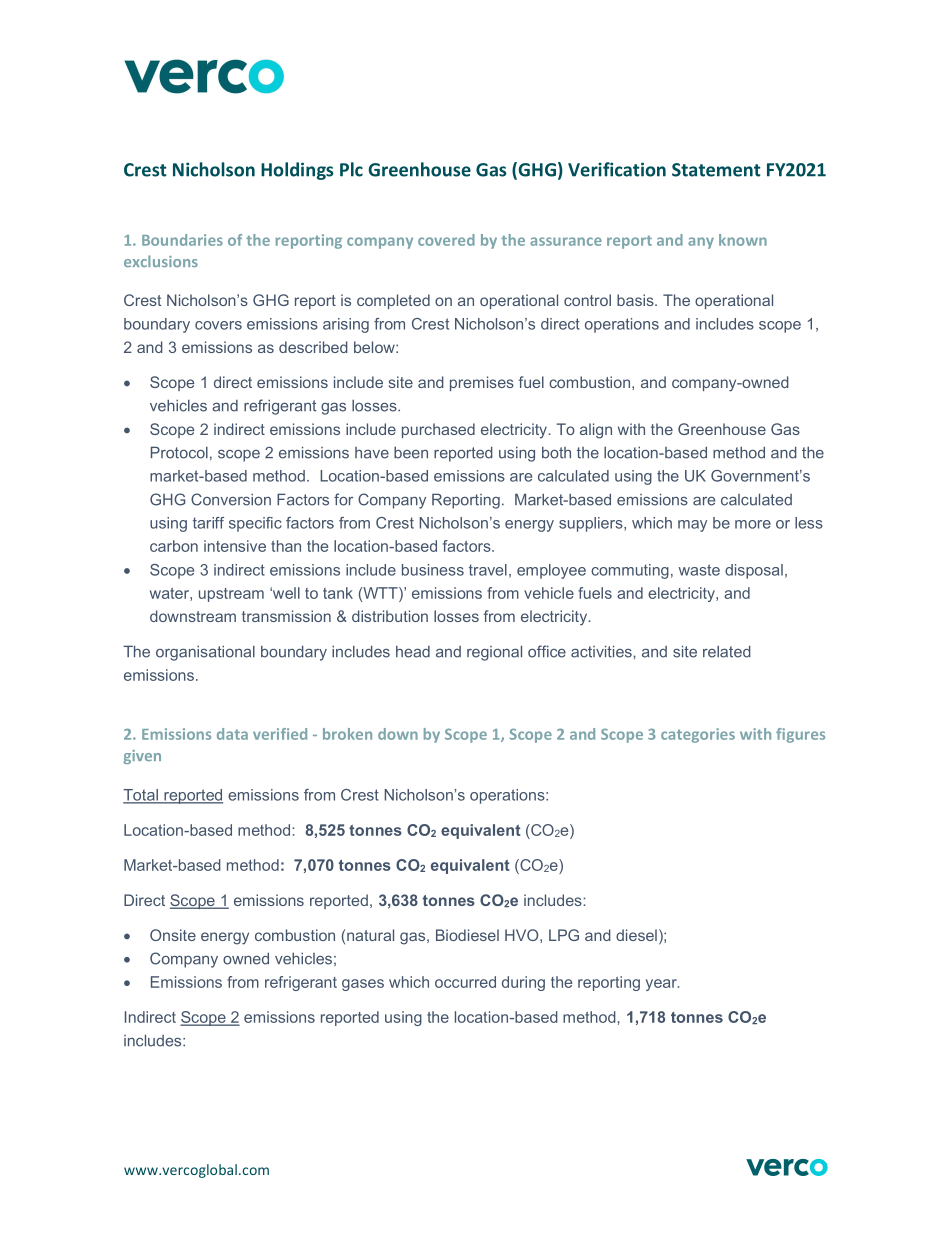 This page has height=1233, width=952. What do you see at coordinates (494, 653) in the page?
I see `regional` at bounding box center [494, 653].
